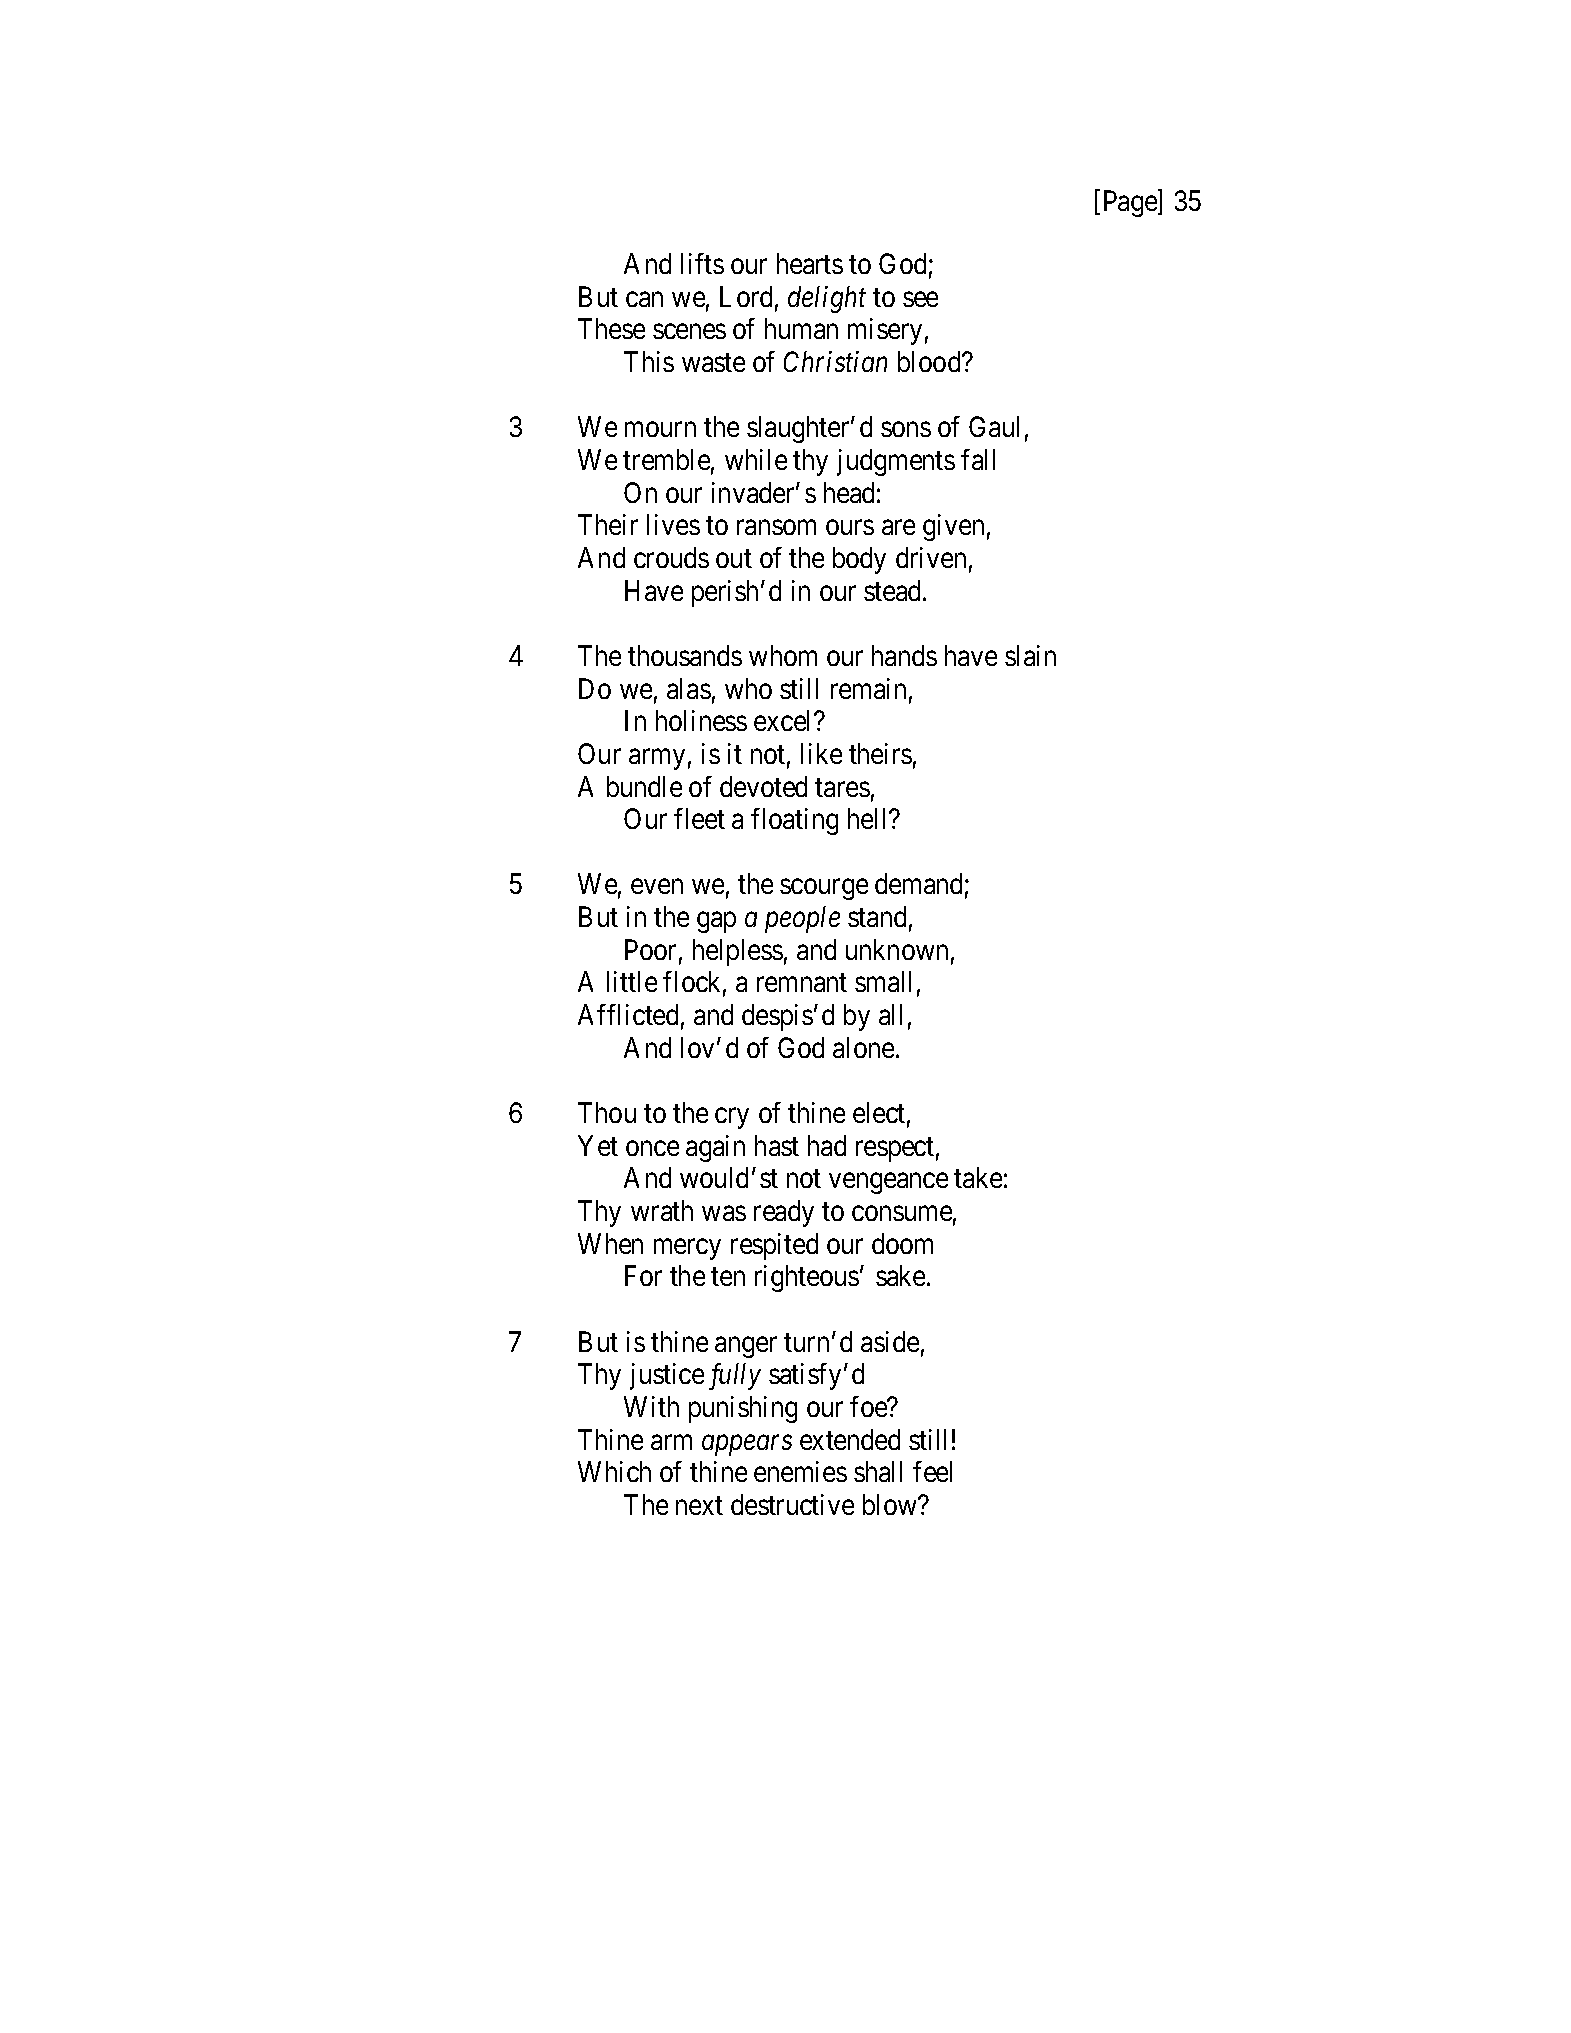 The width and height of the screenshot is (1571, 2033). Describe the element at coordinates (810, 263) in the screenshot. I see `hearts` at that location.
